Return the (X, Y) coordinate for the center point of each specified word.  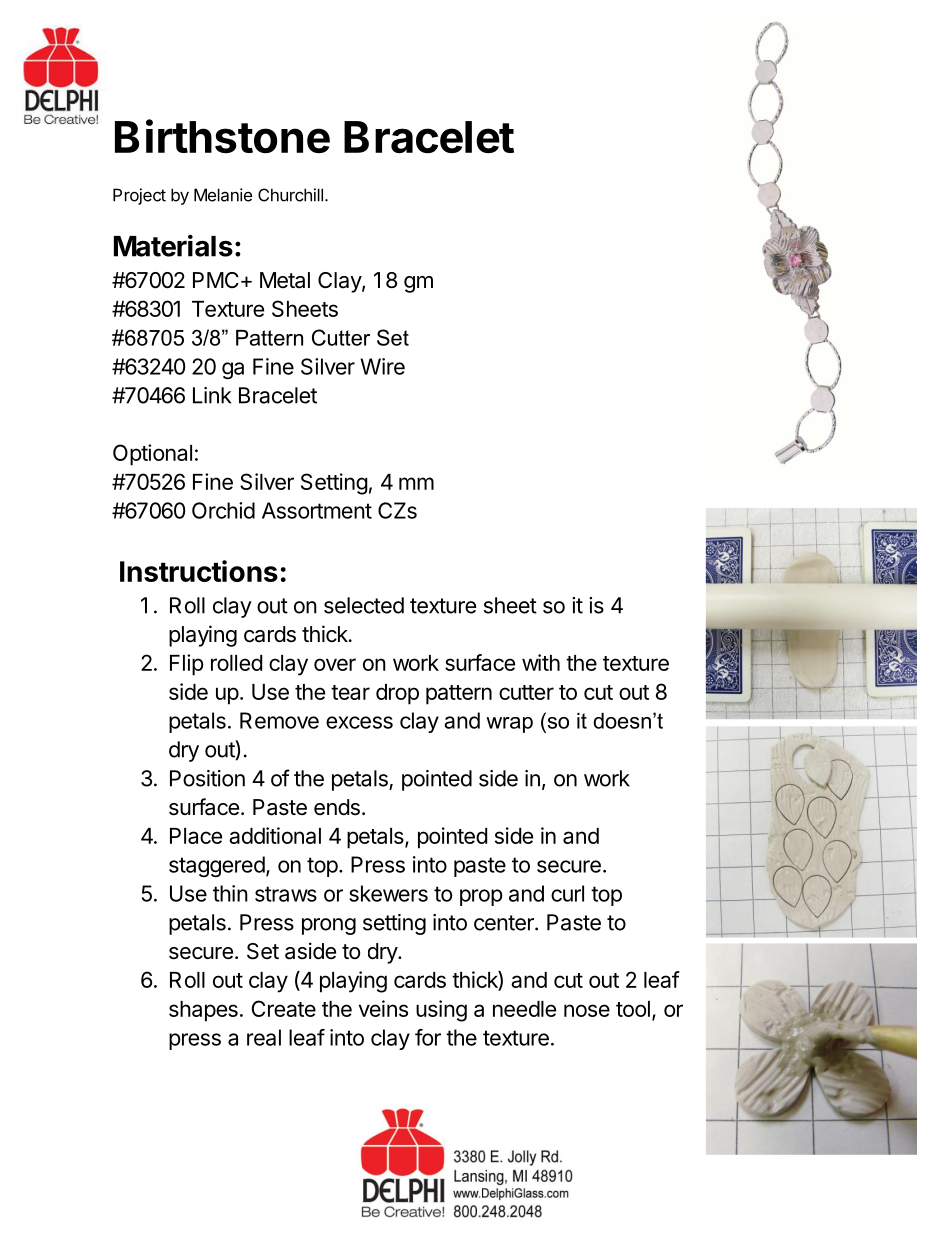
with (541, 662)
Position (207, 778)
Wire (382, 366)
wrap (509, 725)
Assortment (317, 510)
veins (383, 1008)
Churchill (290, 195)
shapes (203, 1011)
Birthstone (222, 136)
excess (359, 722)
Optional (152, 455)
